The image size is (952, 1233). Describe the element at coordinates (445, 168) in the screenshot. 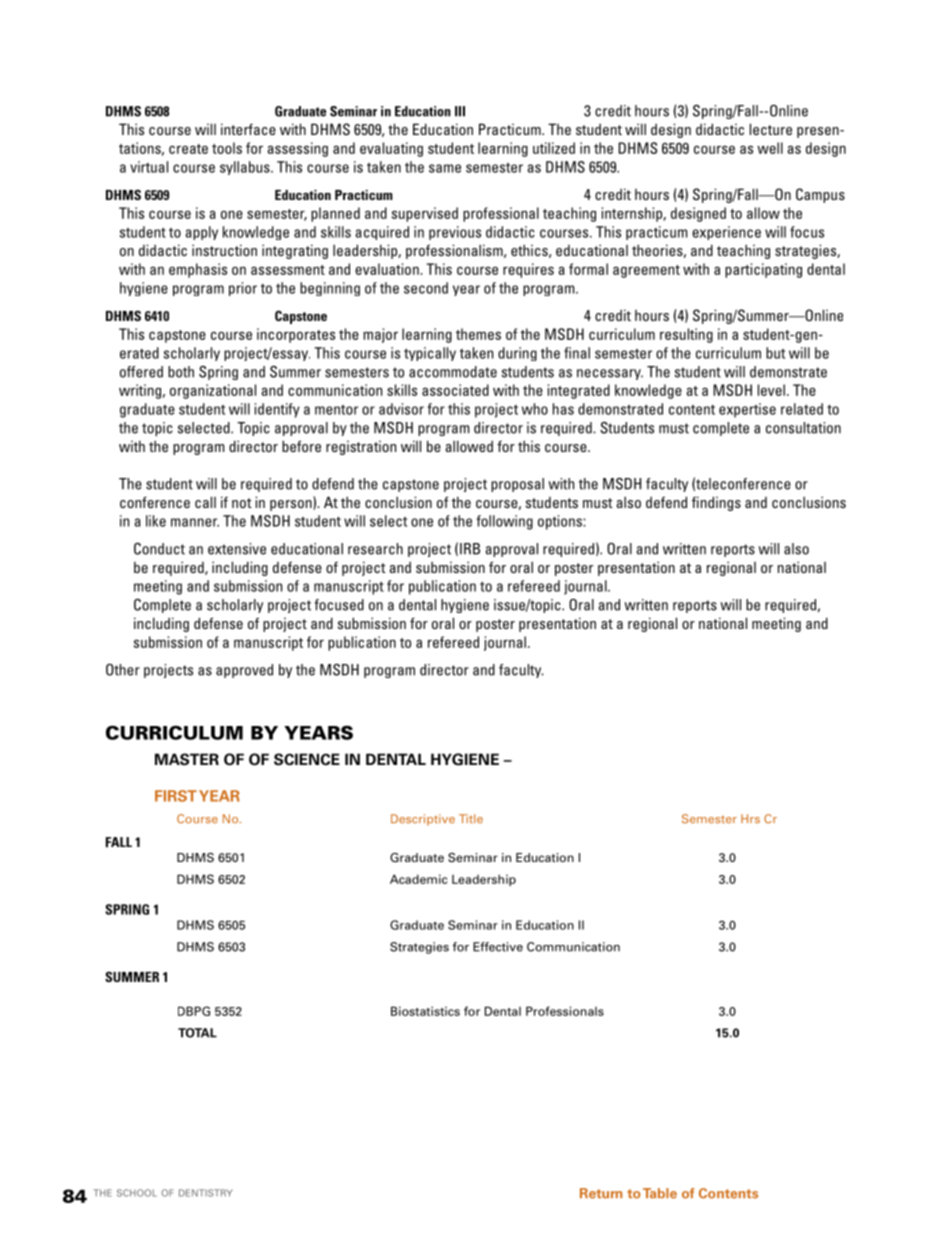

I see `same` at that location.
